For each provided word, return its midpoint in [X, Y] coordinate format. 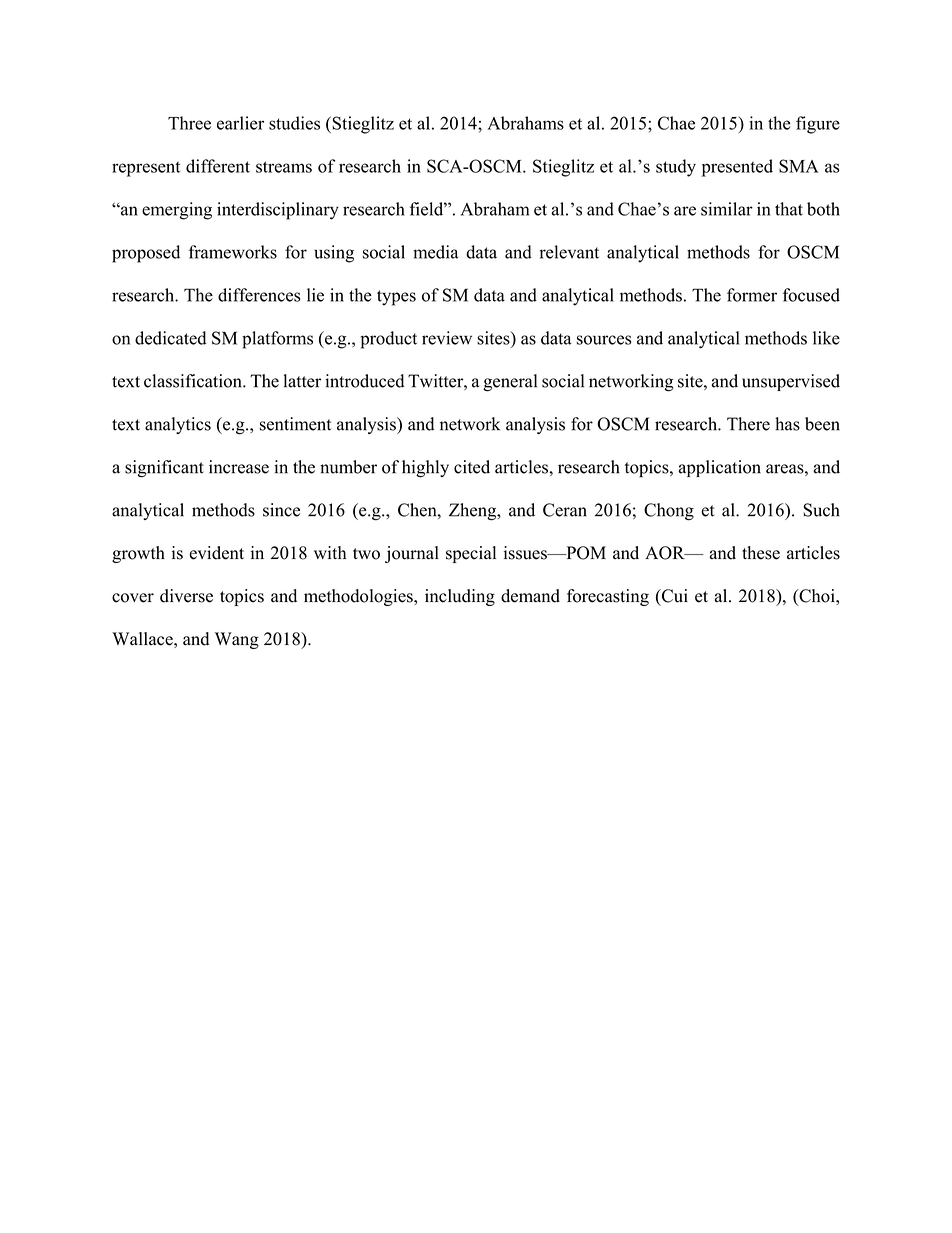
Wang [237, 640]
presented [737, 168]
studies [294, 123]
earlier [240, 123]
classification [194, 381]
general [510, 383]
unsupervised [791, 382]
